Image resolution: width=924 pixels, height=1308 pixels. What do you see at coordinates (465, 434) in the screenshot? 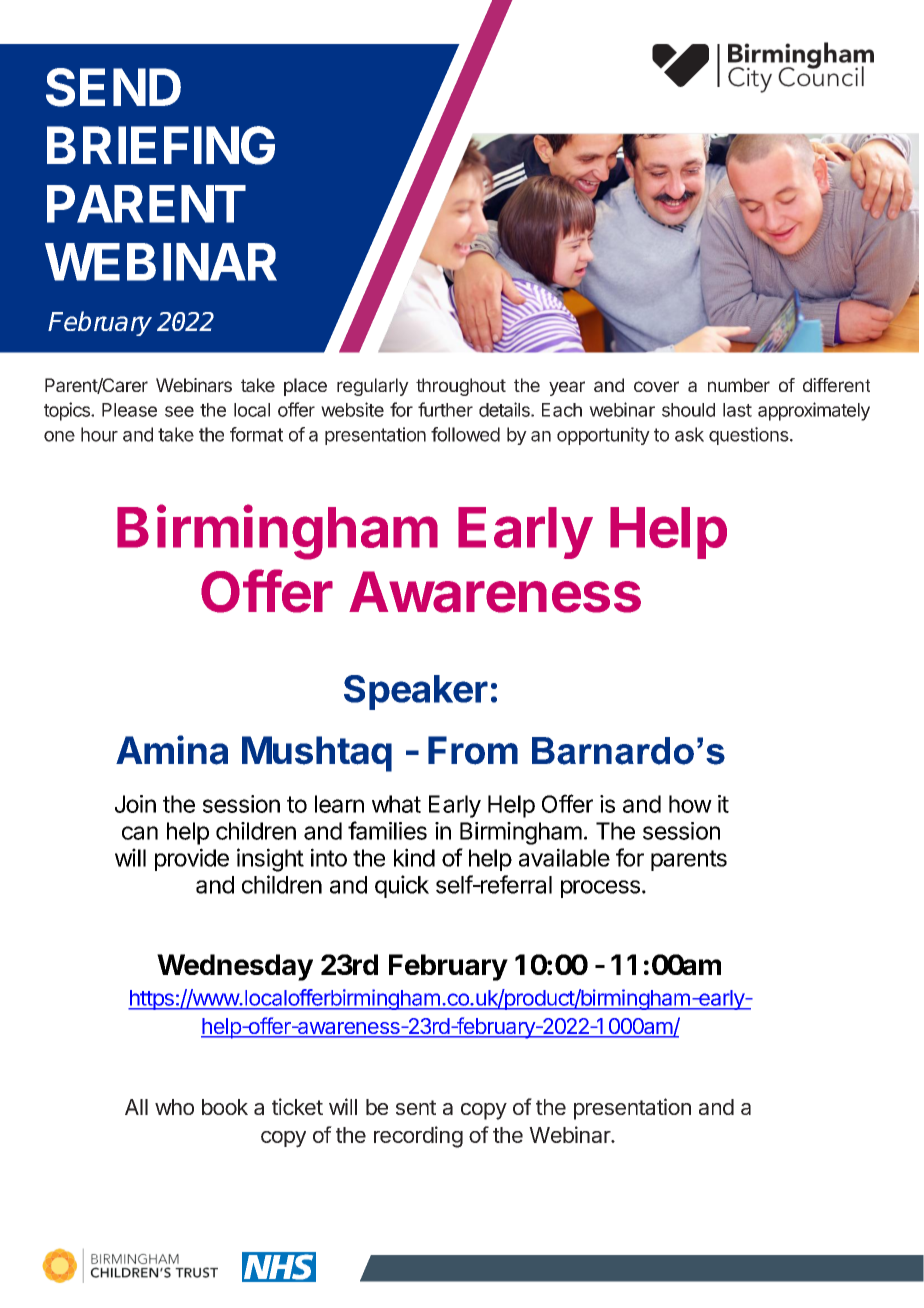
I see `followed` at bounding box center [465, 434].
